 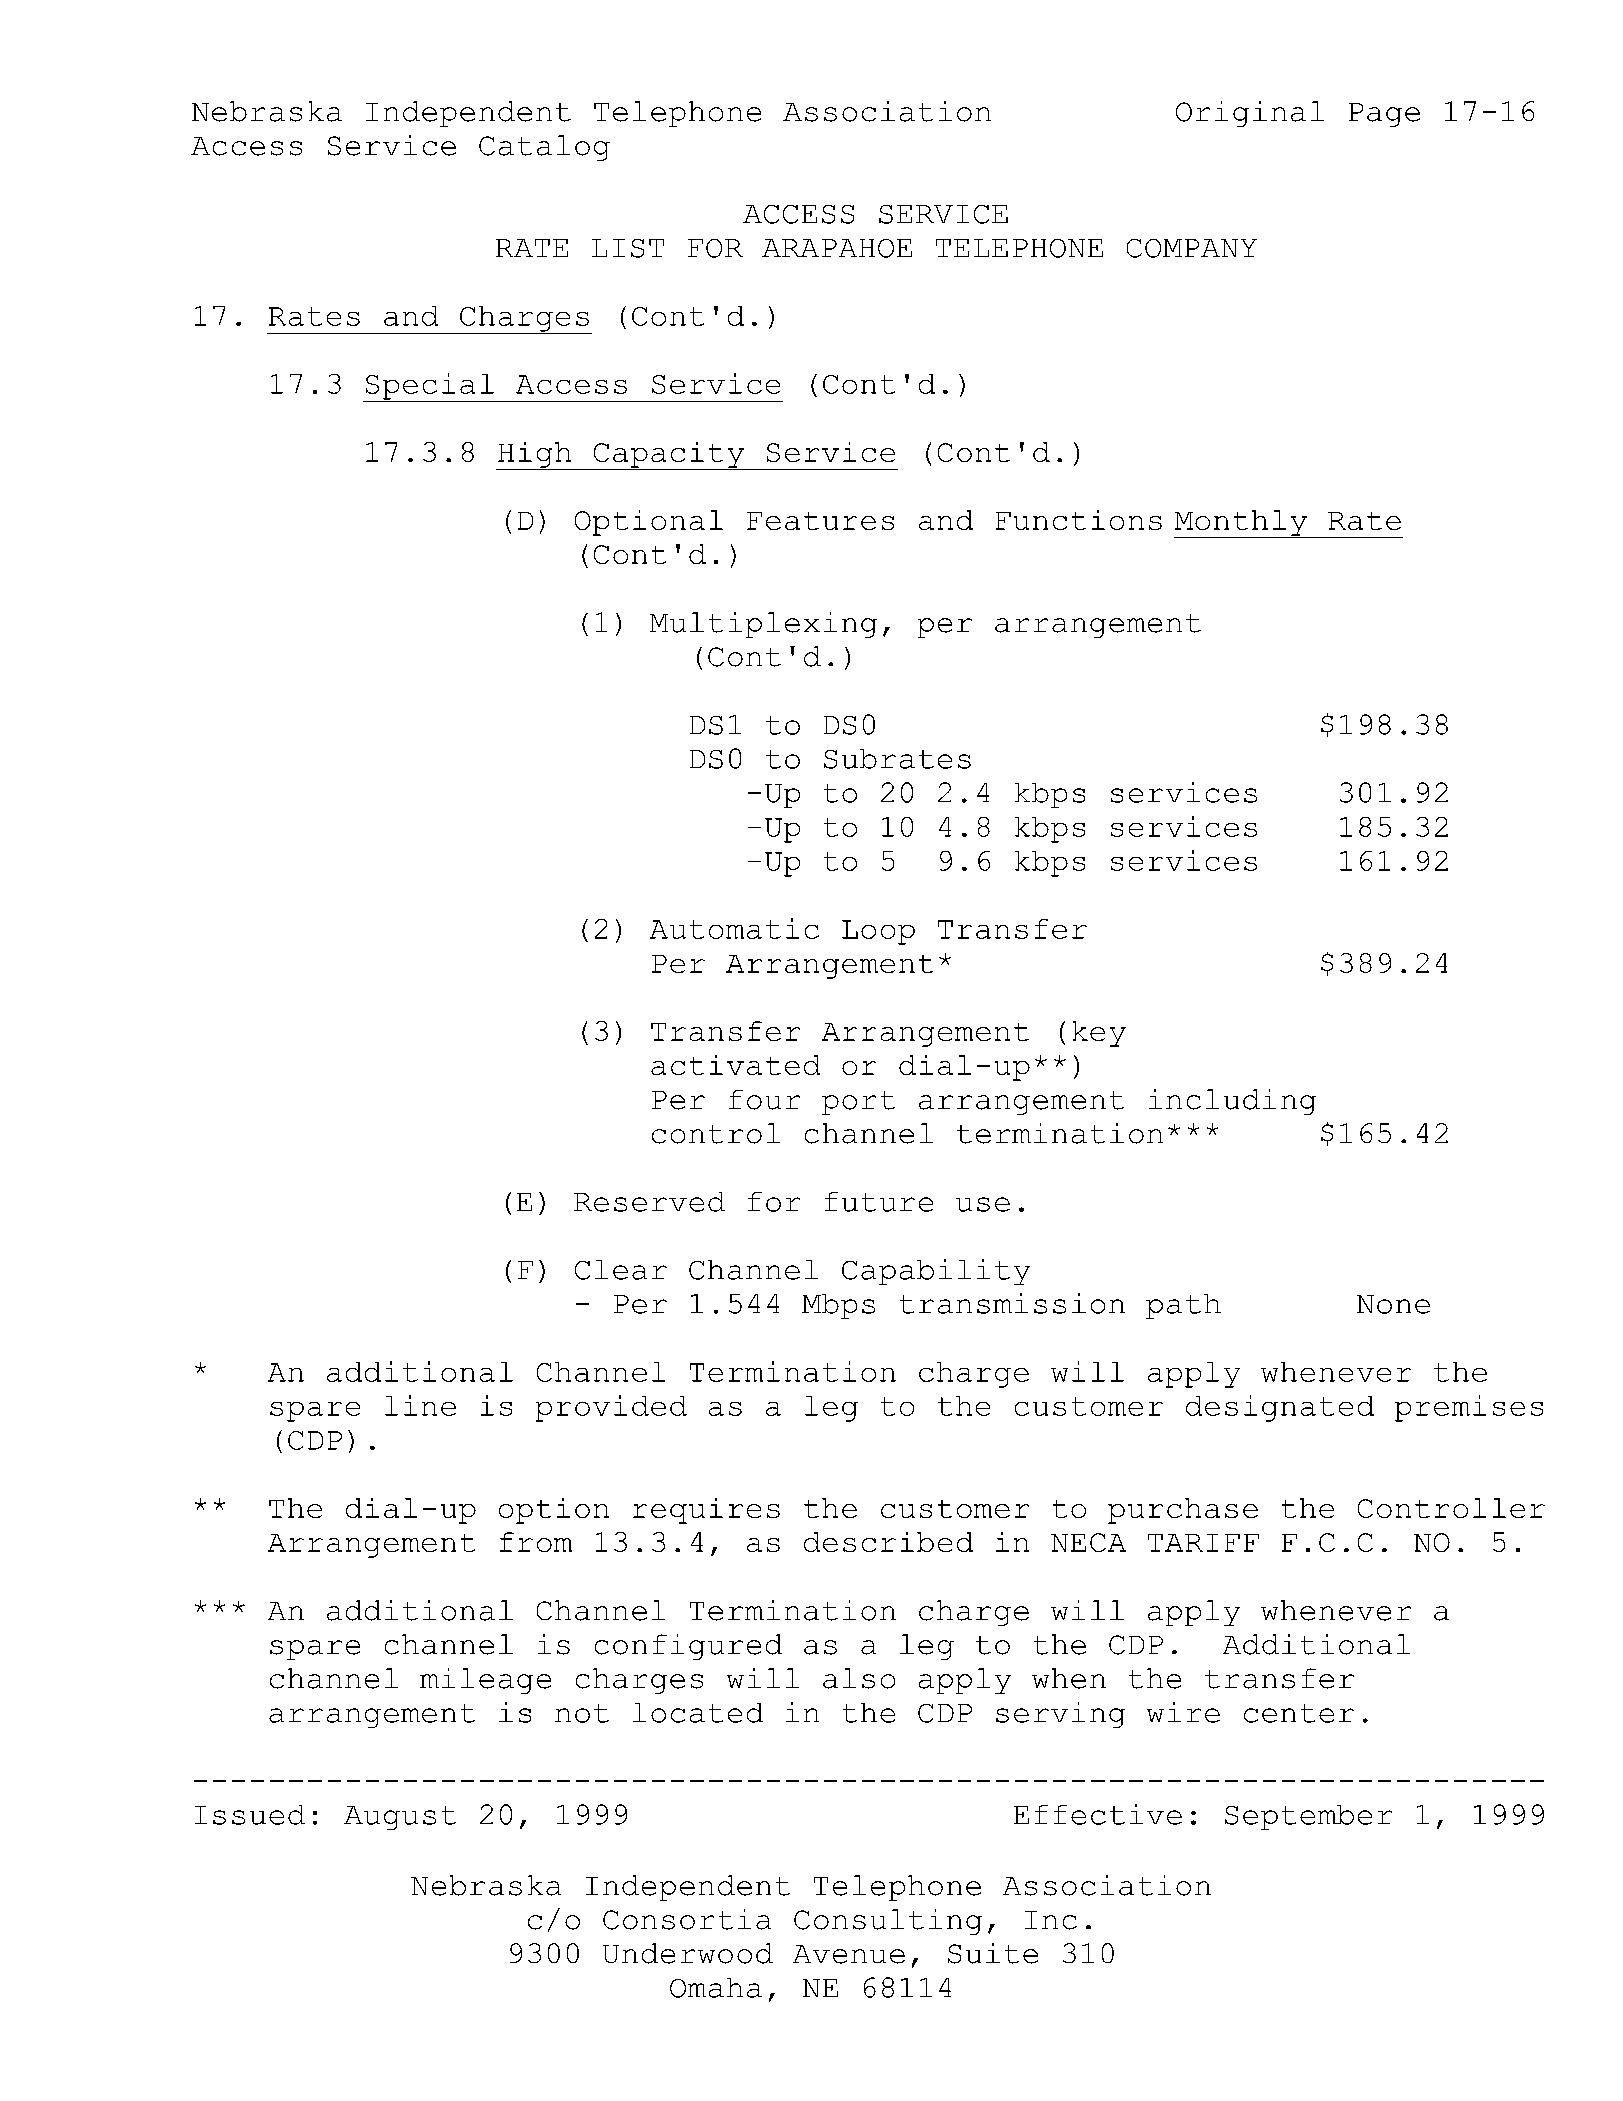 What do you see at coordinates (400, 1818) in the page?
I see `August` at bounding box center [400, 1818].
